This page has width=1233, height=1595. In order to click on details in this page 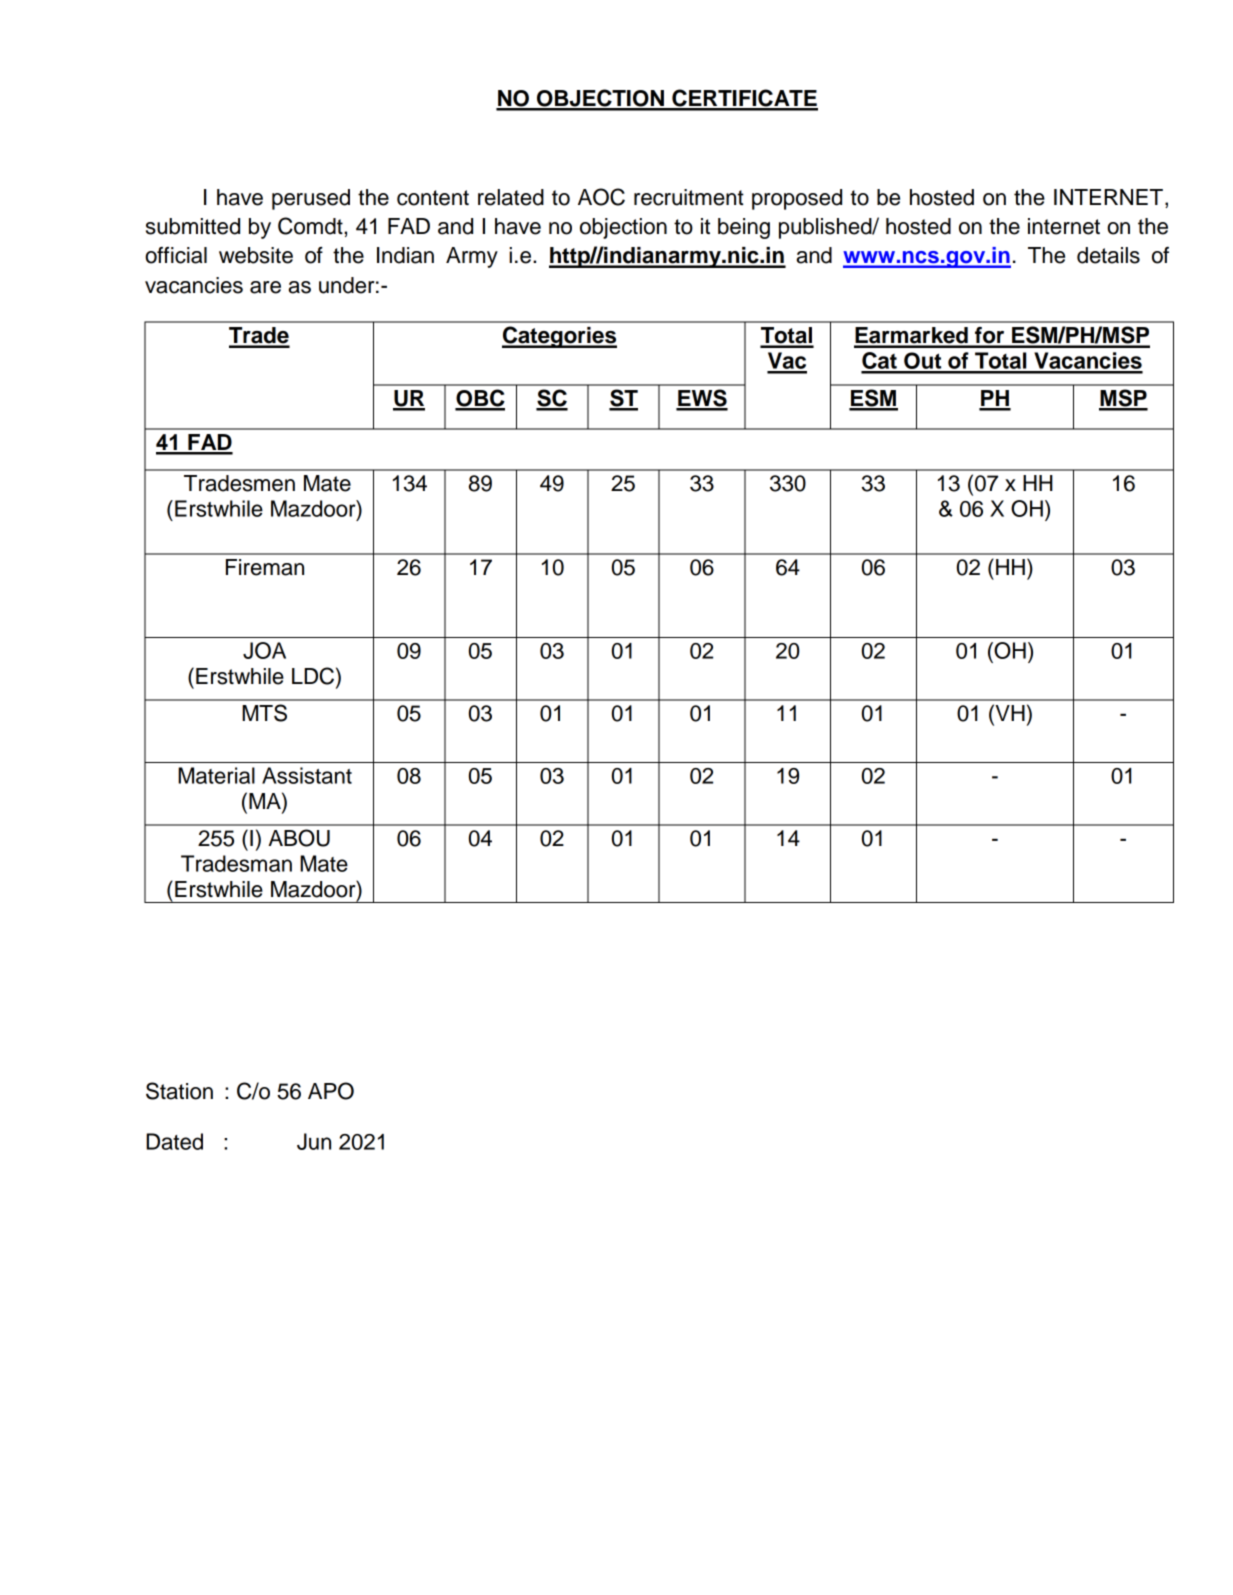, I will do `click(1108, 255)`.
